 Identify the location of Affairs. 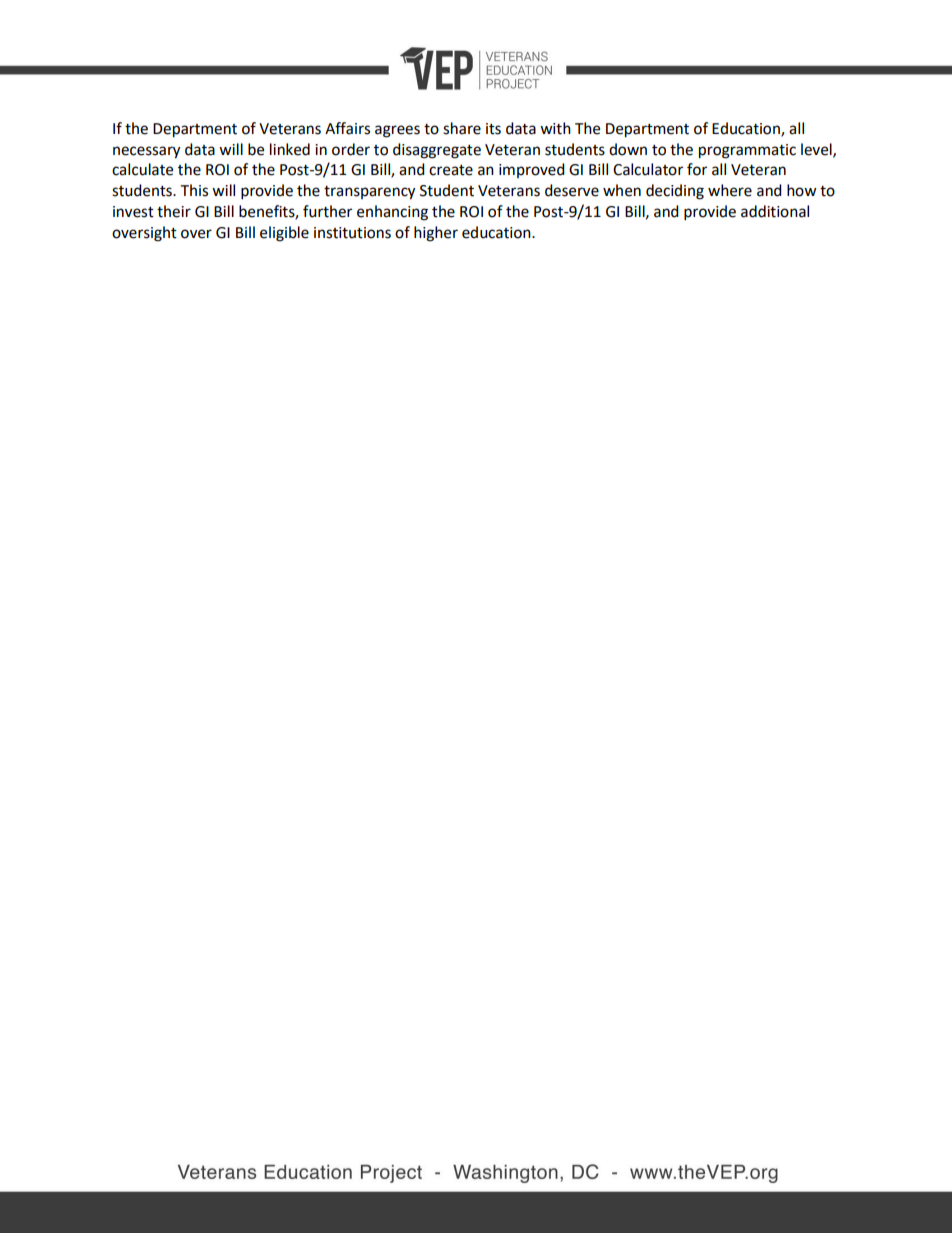
(347, 128).
